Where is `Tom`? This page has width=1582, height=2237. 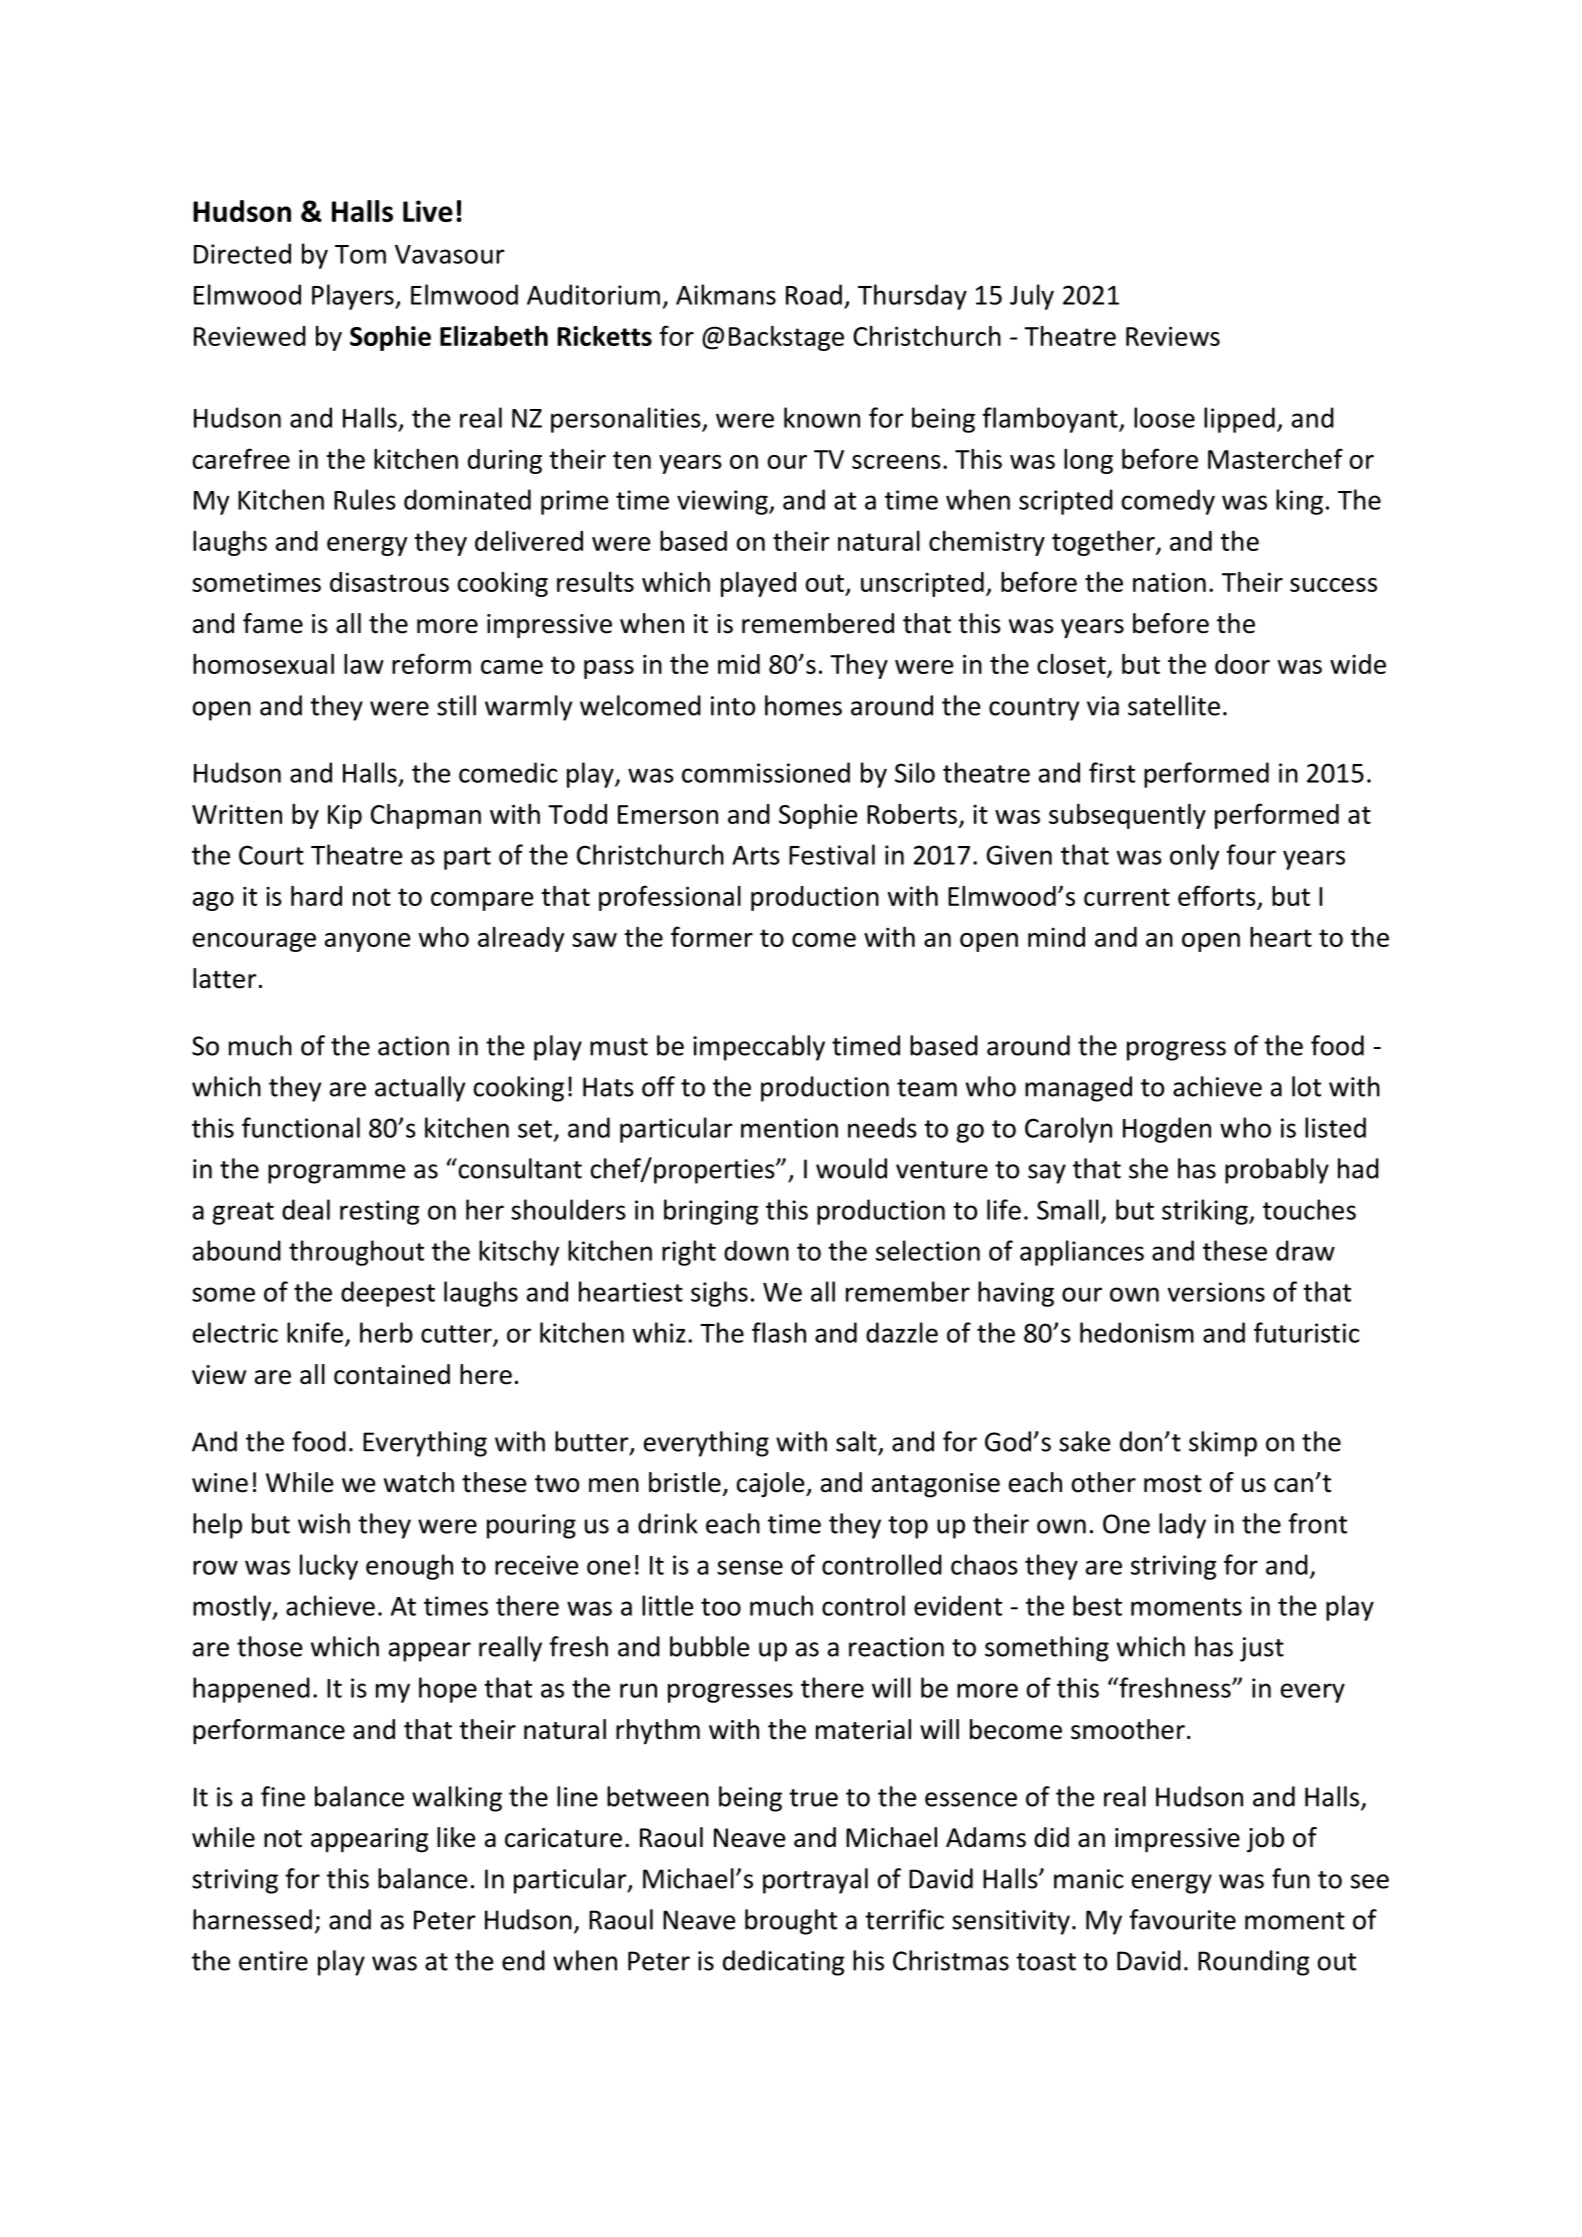
Tom is located at coordinates (360, 254).
